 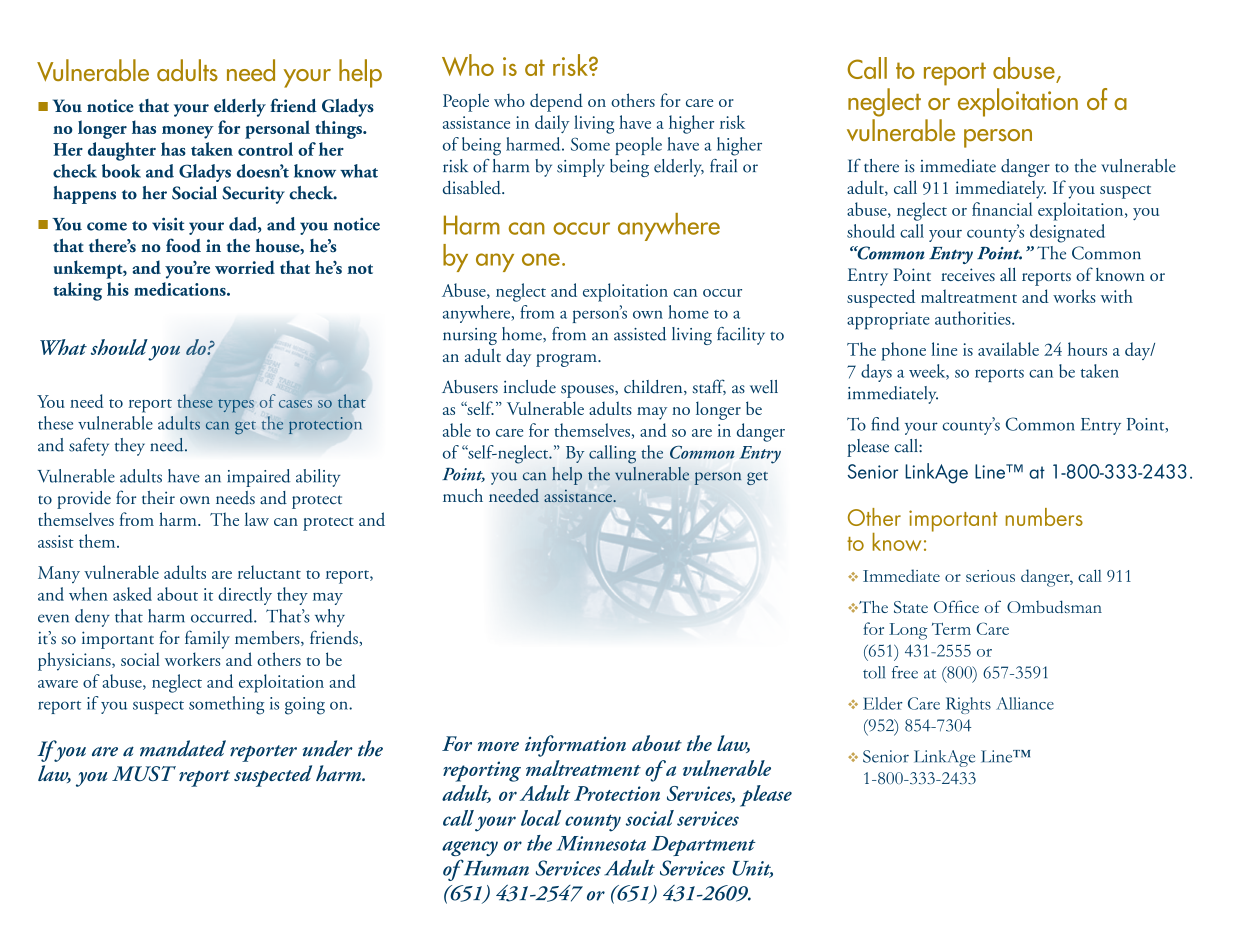 What do you see at coordinates (118, 289) in the image?
I see `his` at bounding box center [118, 289].
